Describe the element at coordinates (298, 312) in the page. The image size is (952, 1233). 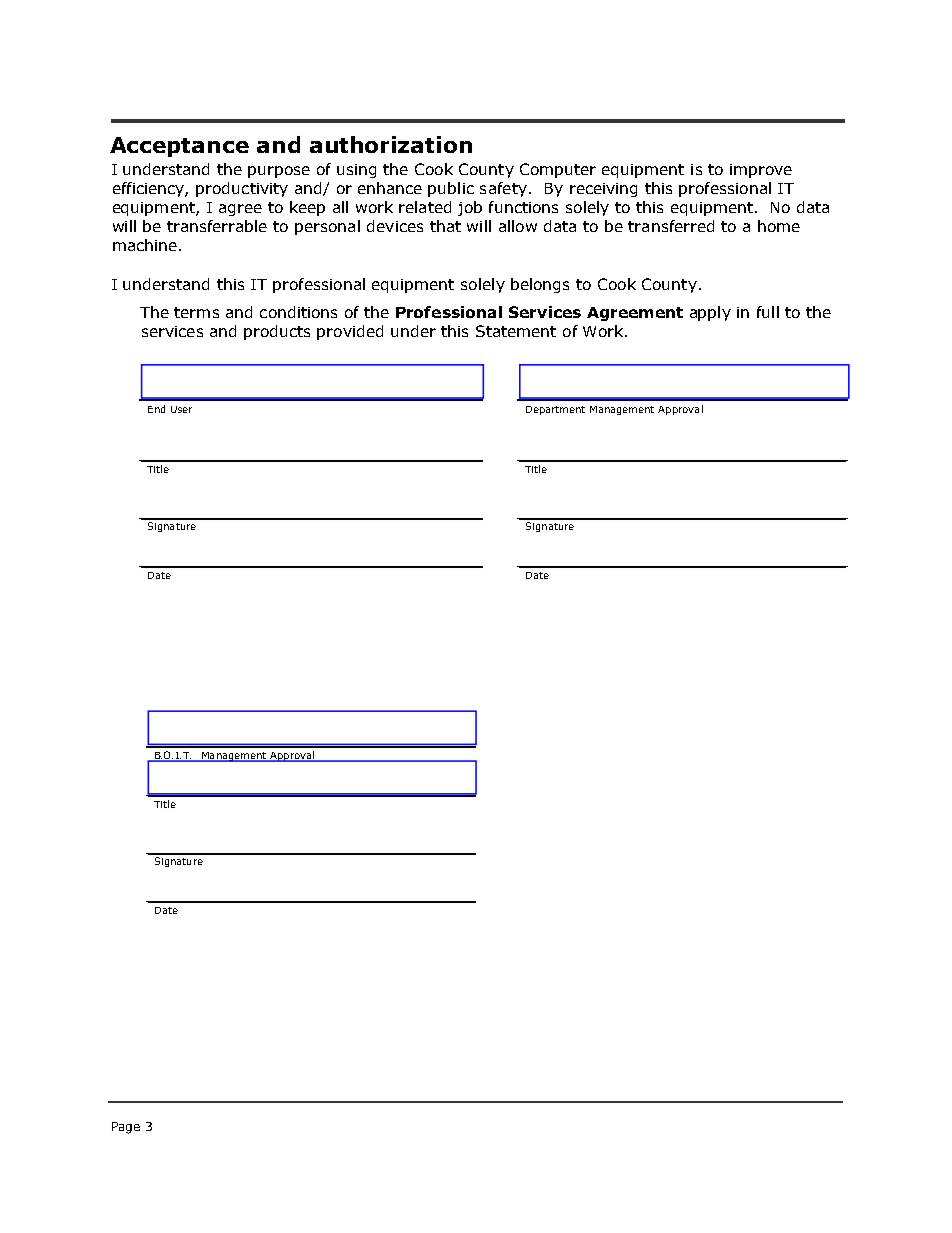
I see `conditions` at that location.
